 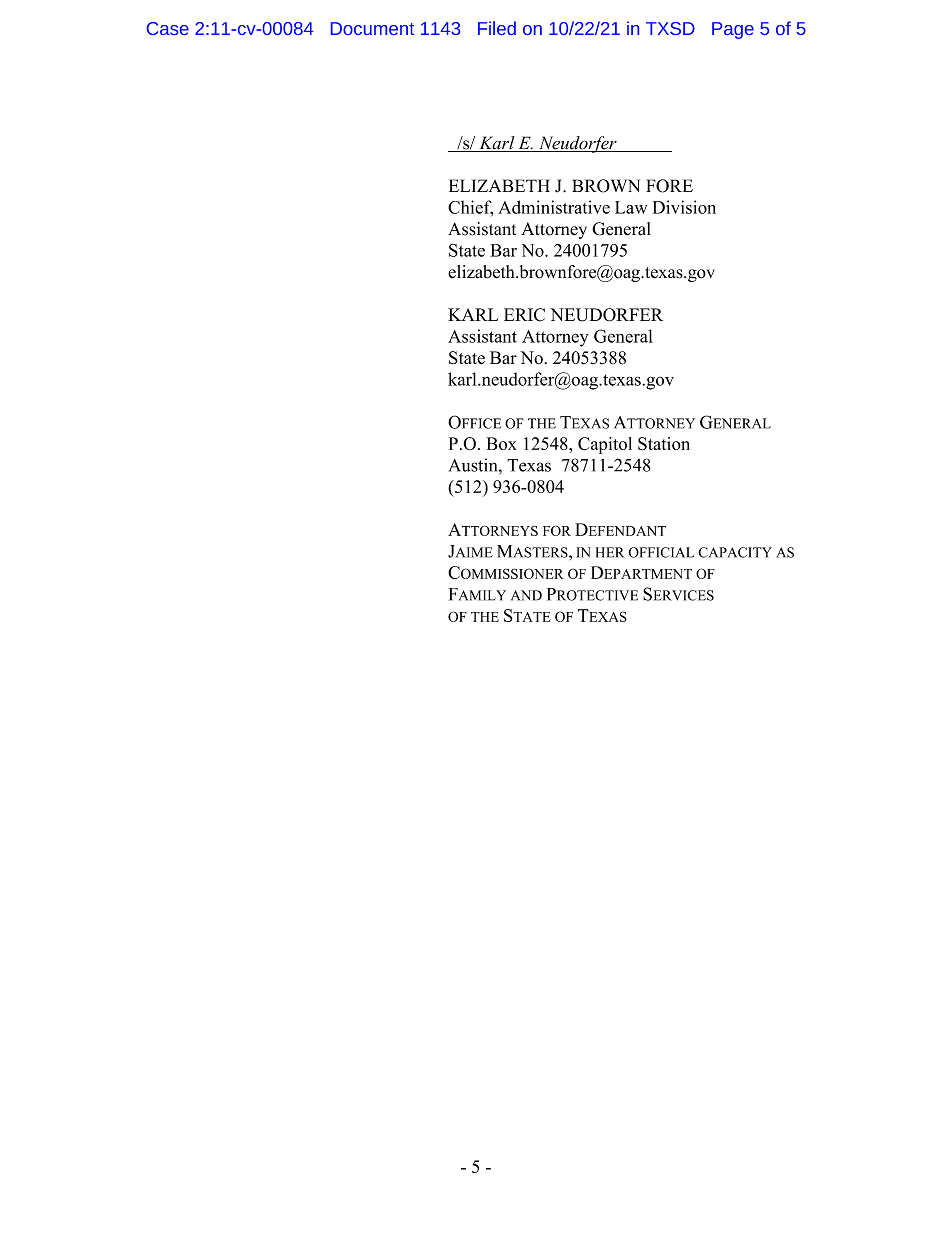 I want to click on Division, so click(x=684, y=207).
